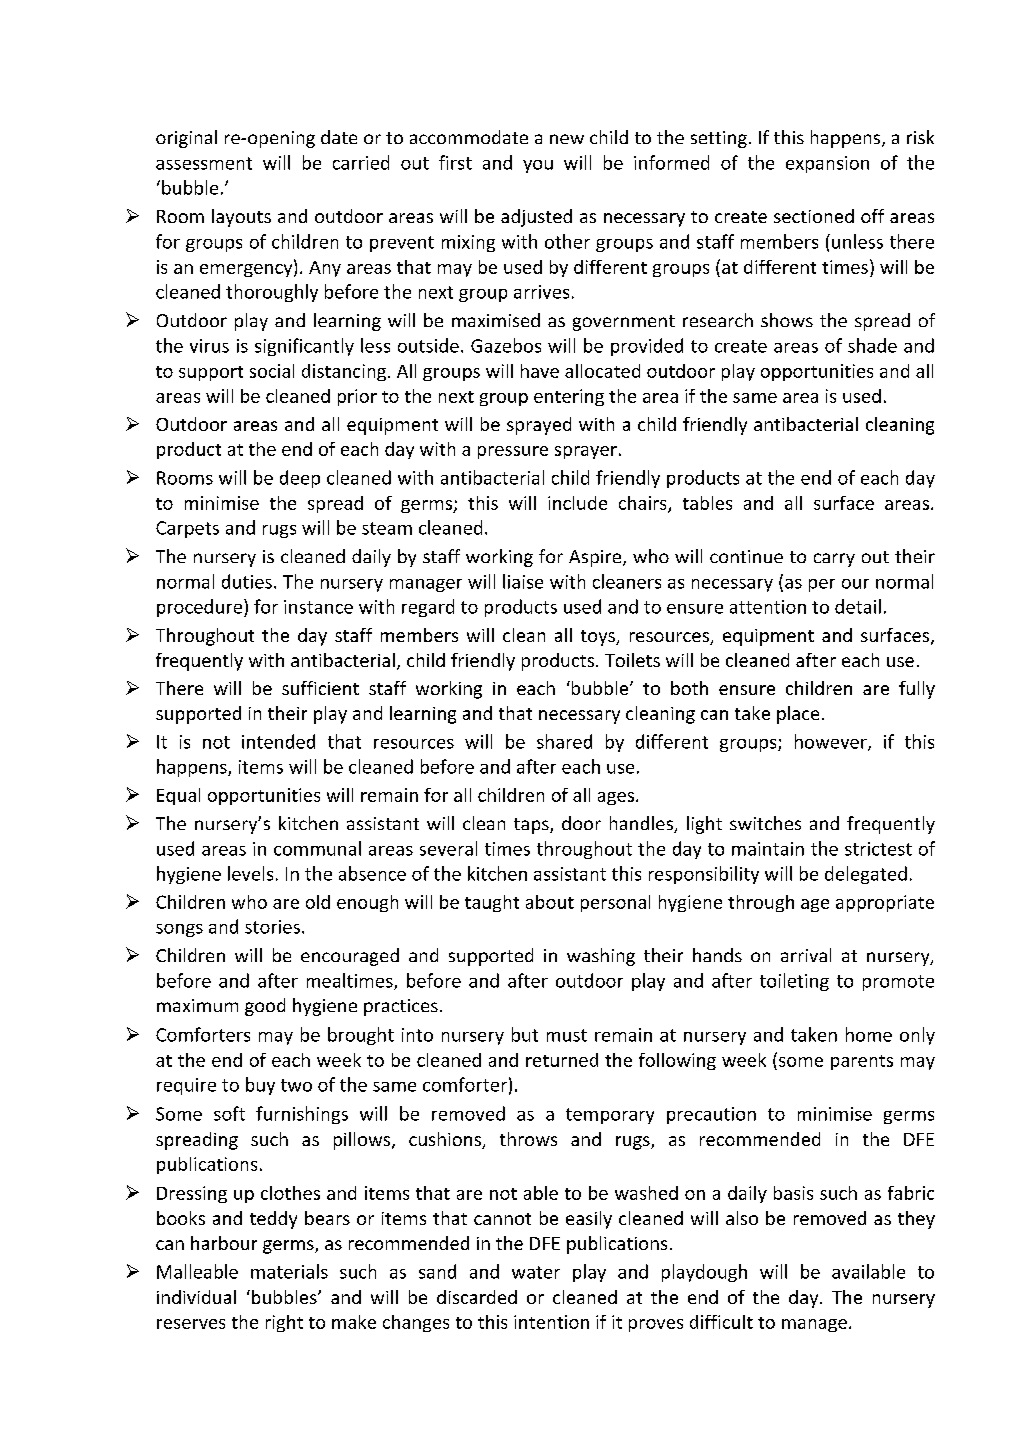 Image resolution: width=1028 pixels, height=1455 pixels. What do you see at coordinates (272, 927) in the screenshot?
I see `stories` at bounding box center [272, 927].
